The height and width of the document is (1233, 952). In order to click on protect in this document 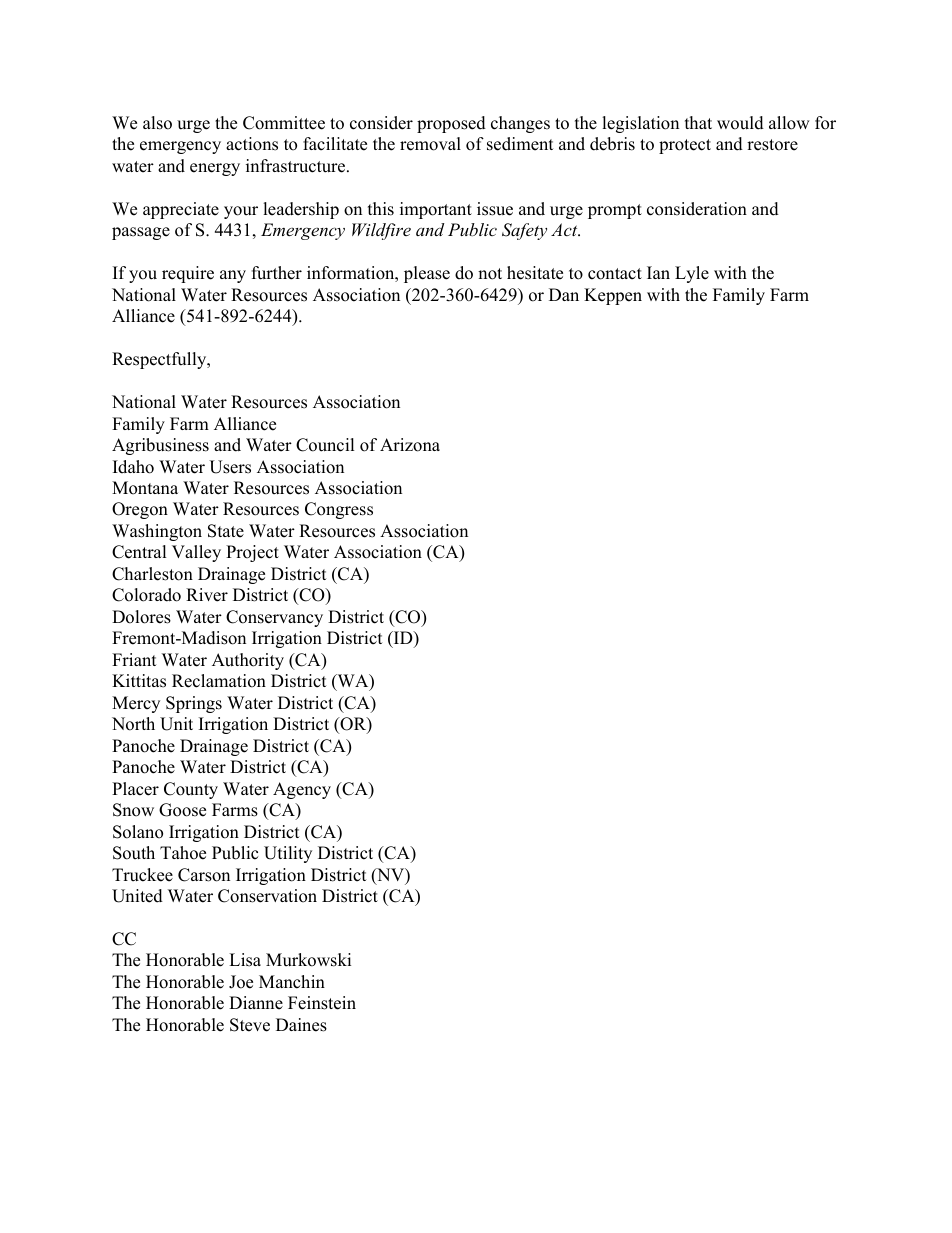, I will do `click(685, 146)`.
